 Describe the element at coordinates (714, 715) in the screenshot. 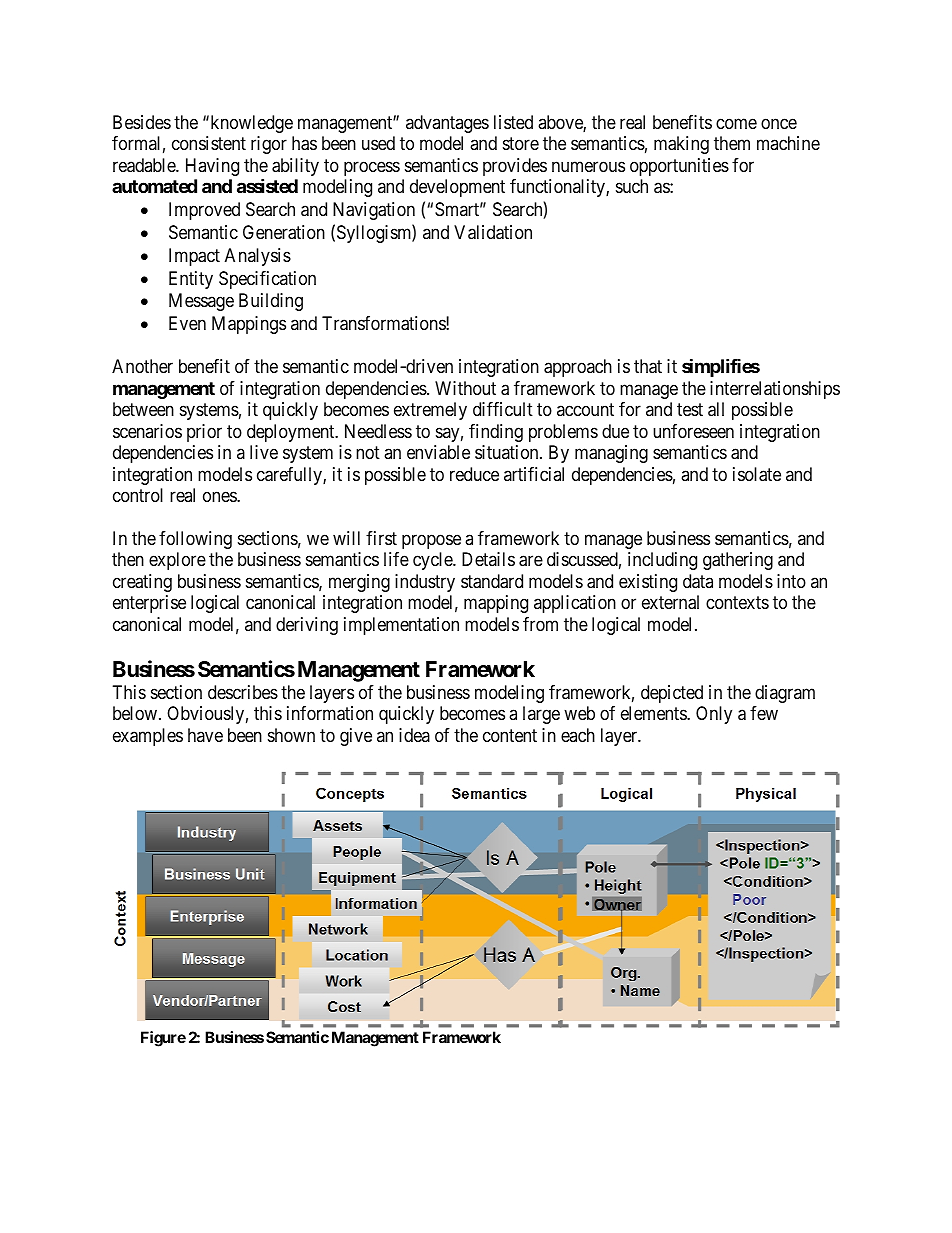

I see `Only` at that location.
